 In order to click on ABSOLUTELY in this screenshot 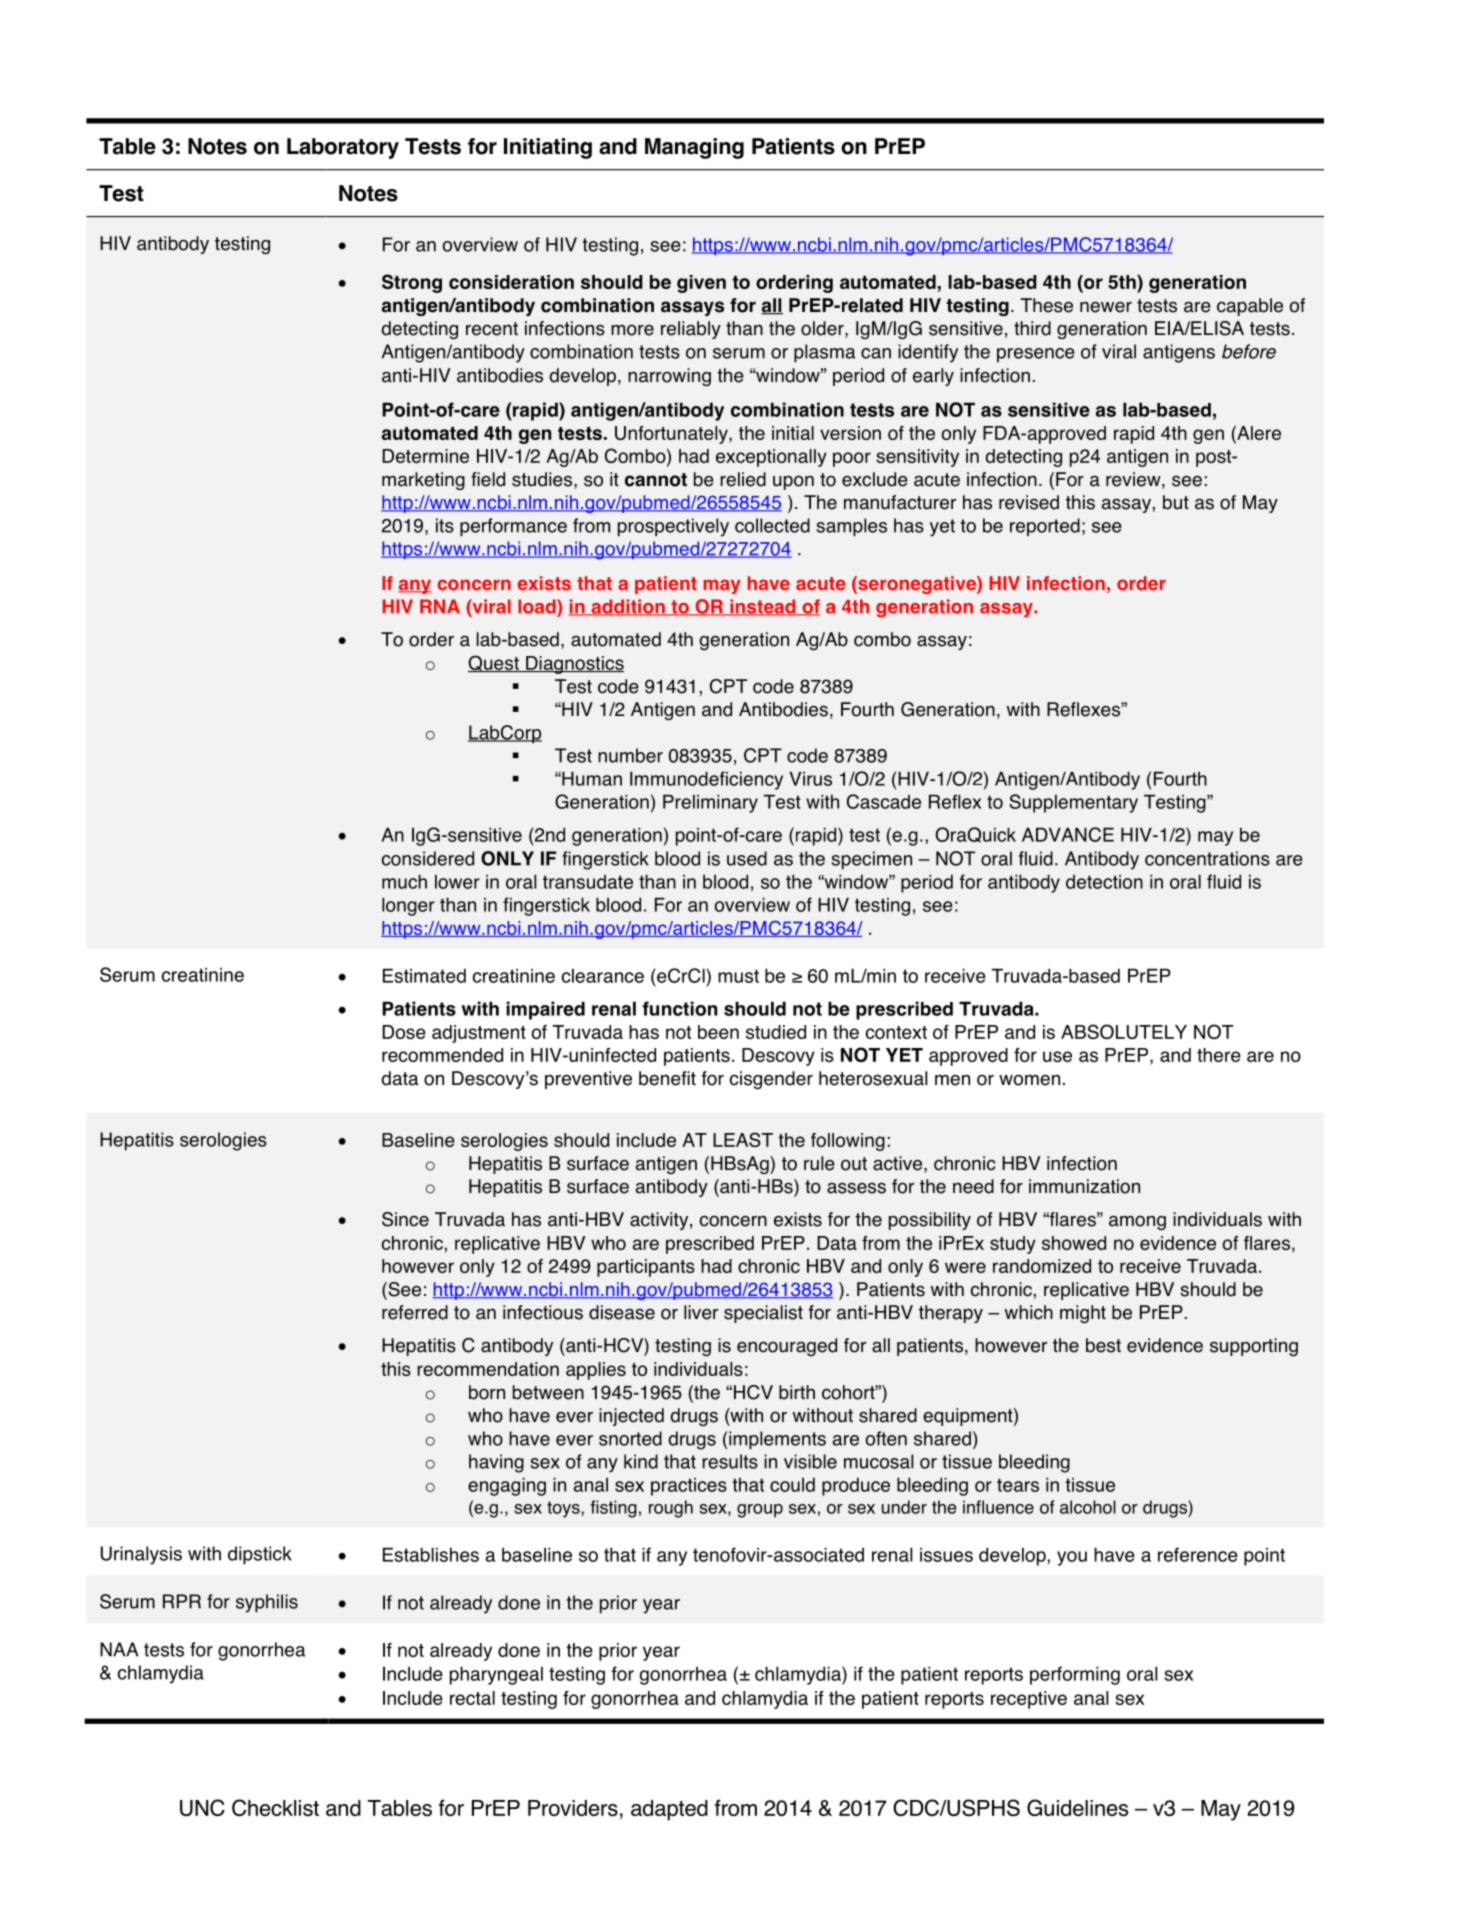, I will do `click(1124, 1031)`.
